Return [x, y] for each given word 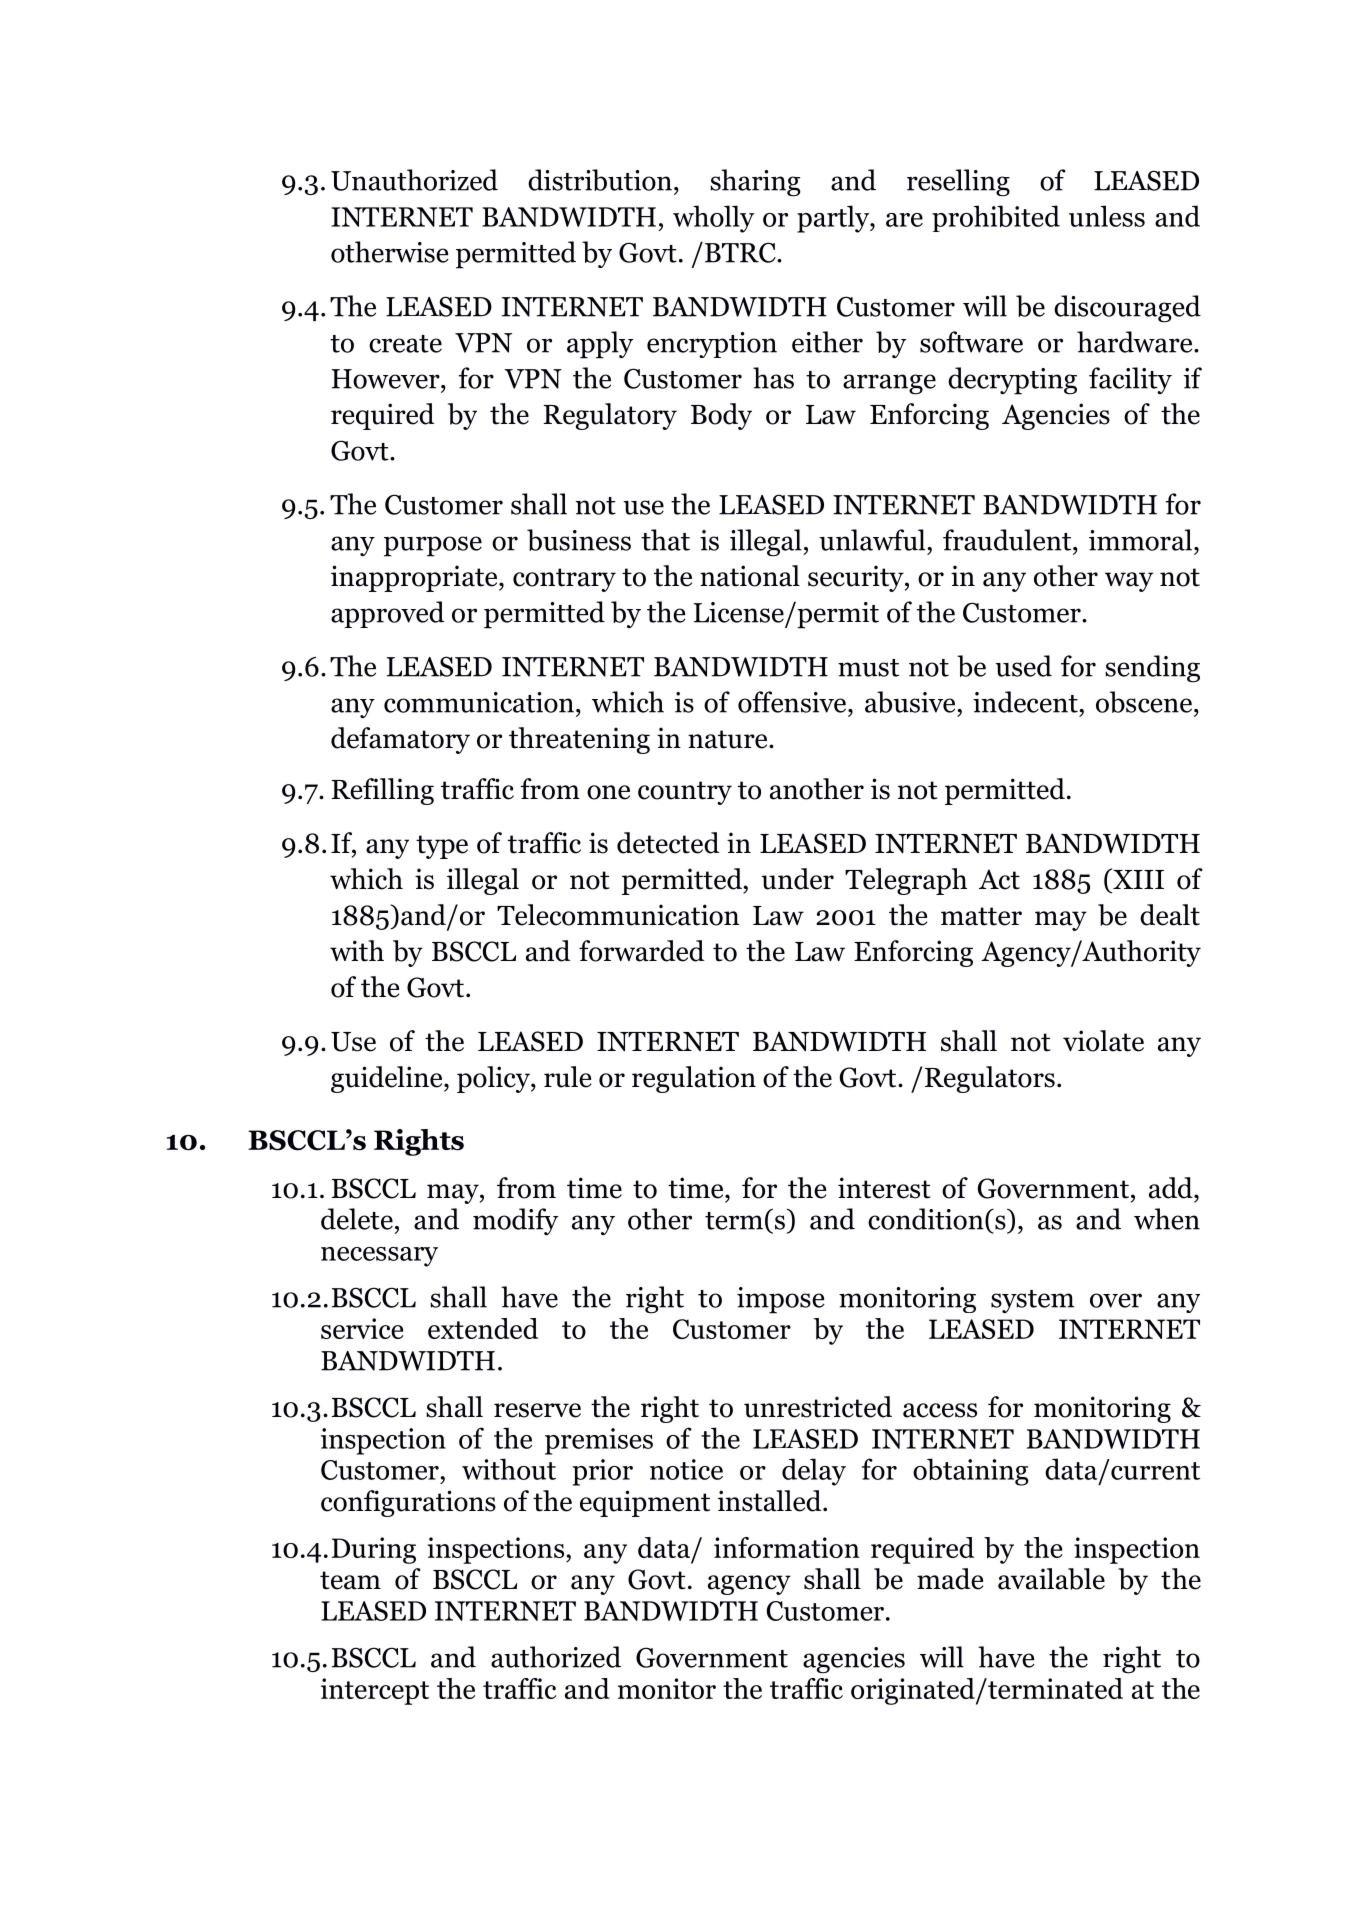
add [1172, 1188]
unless [1107, 216]
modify [515, 1221]
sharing [755, 183]
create [405, 344]
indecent [1026, 702]
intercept [375, 1691]
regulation [694, 1079]
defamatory [400, 740]
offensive [793, 702]
